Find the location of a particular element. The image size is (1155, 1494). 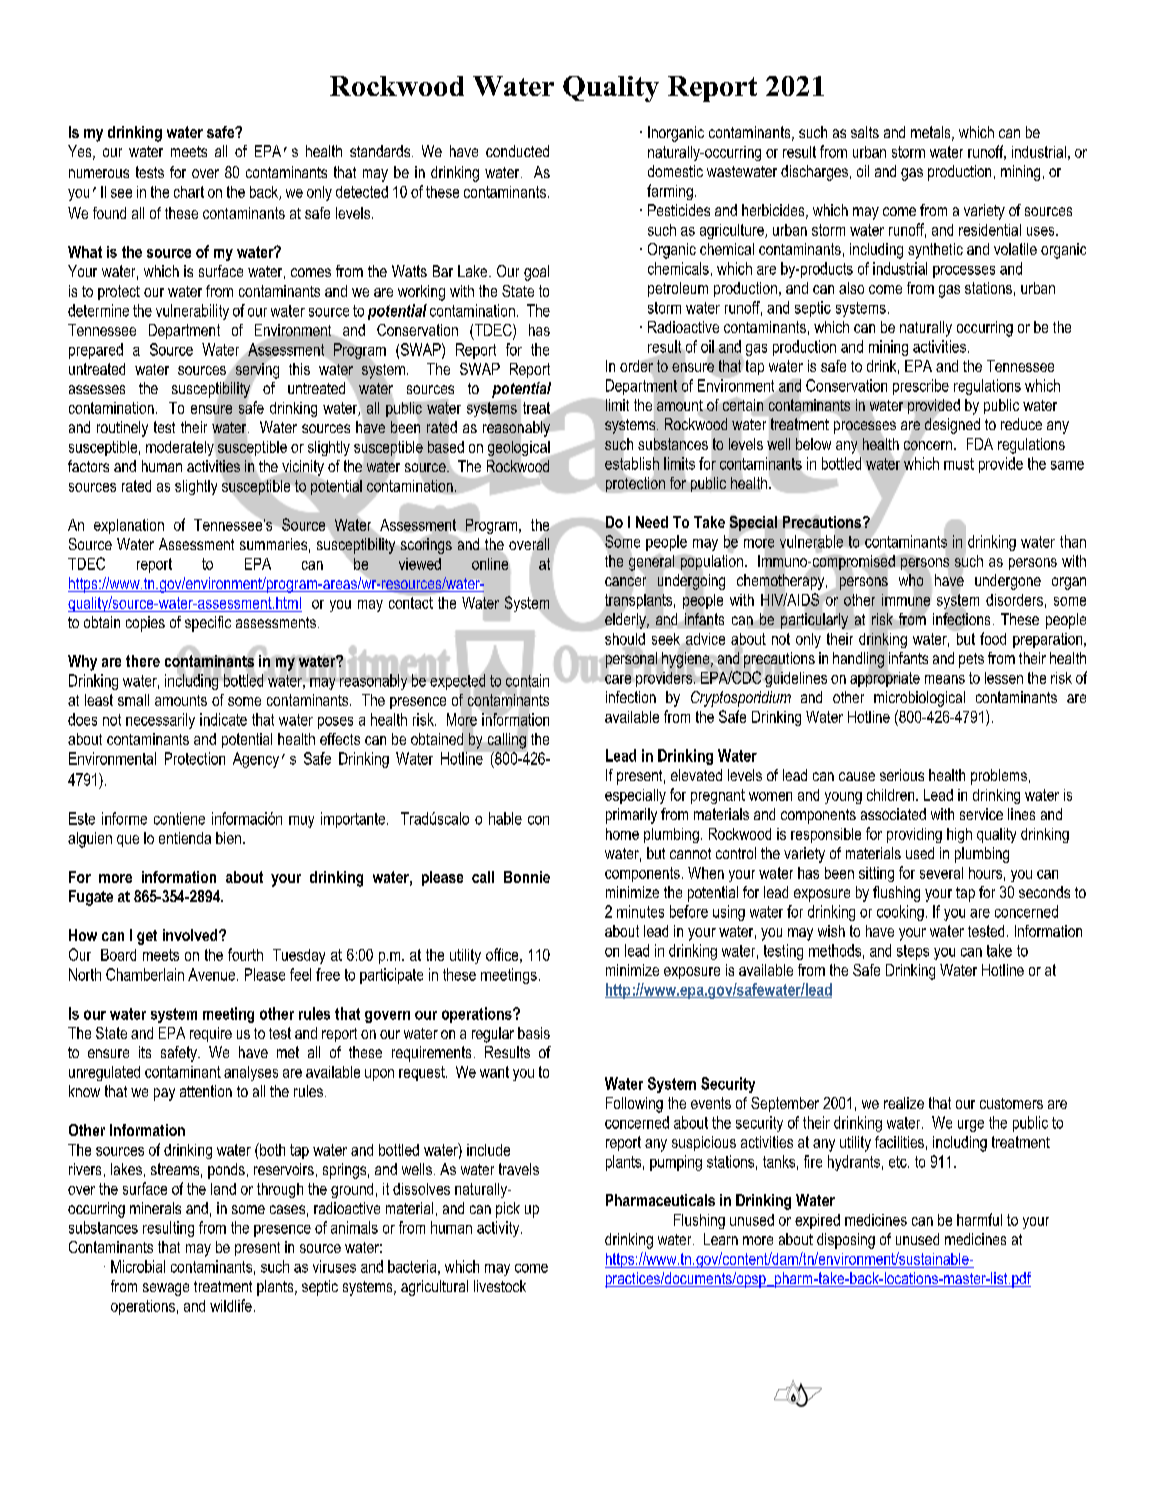

salts is located at coordinates (865, 132).
